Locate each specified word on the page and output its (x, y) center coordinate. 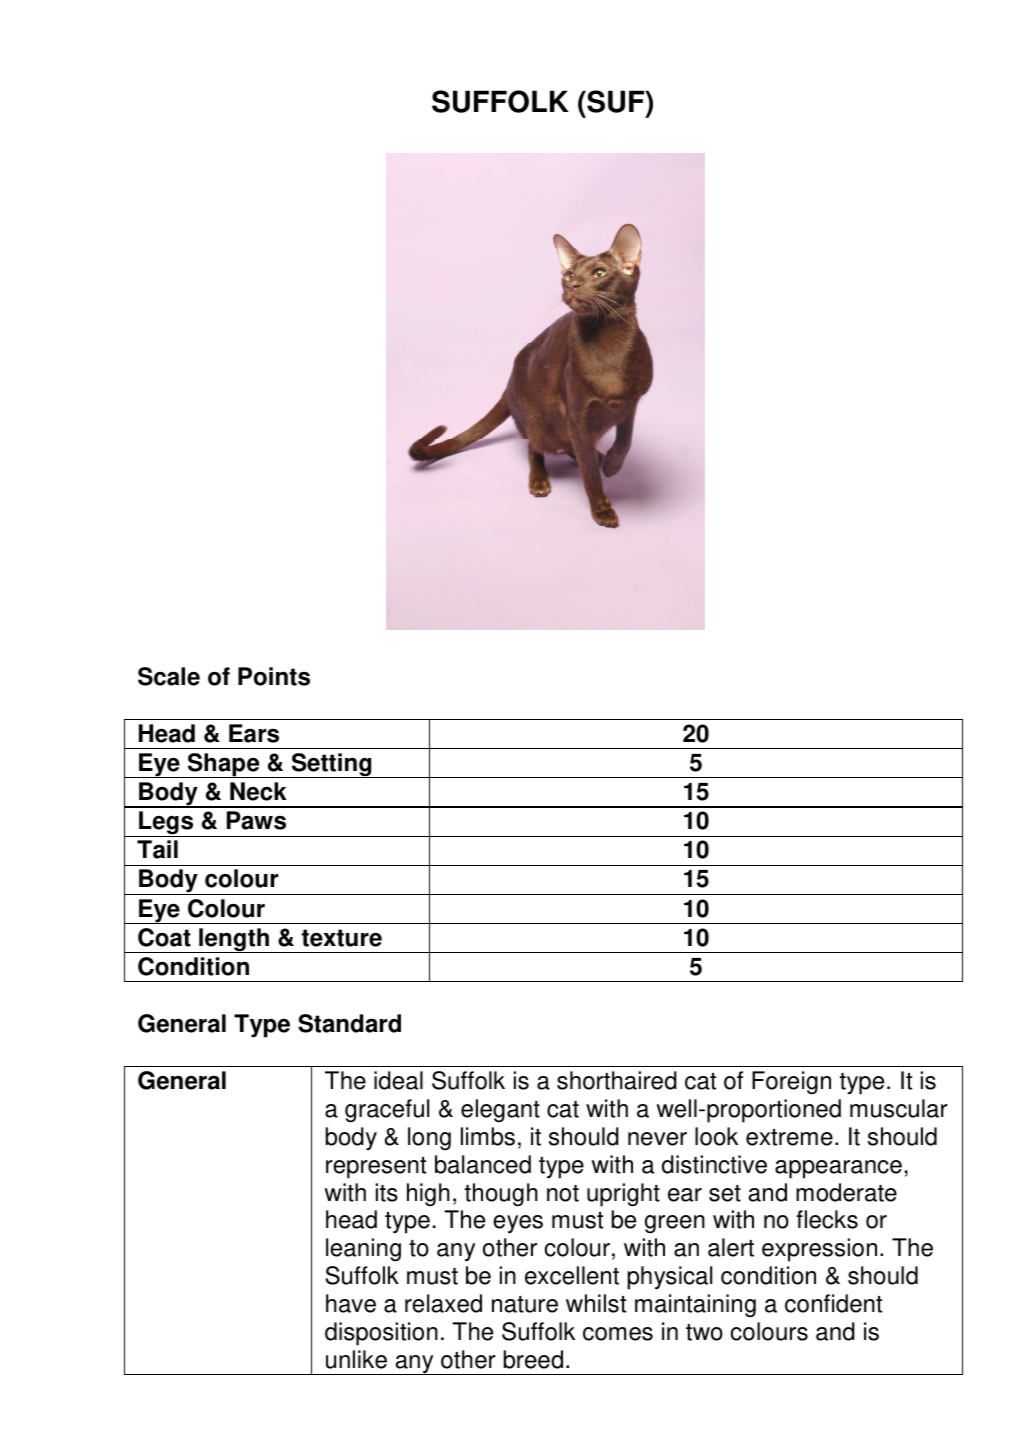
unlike (356, 1359)
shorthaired (617, 1080)
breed (533, 1359)
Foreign (791, 1083)
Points (274, 676)
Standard (349, 1023)
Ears (254, 733)
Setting (331, 765)
